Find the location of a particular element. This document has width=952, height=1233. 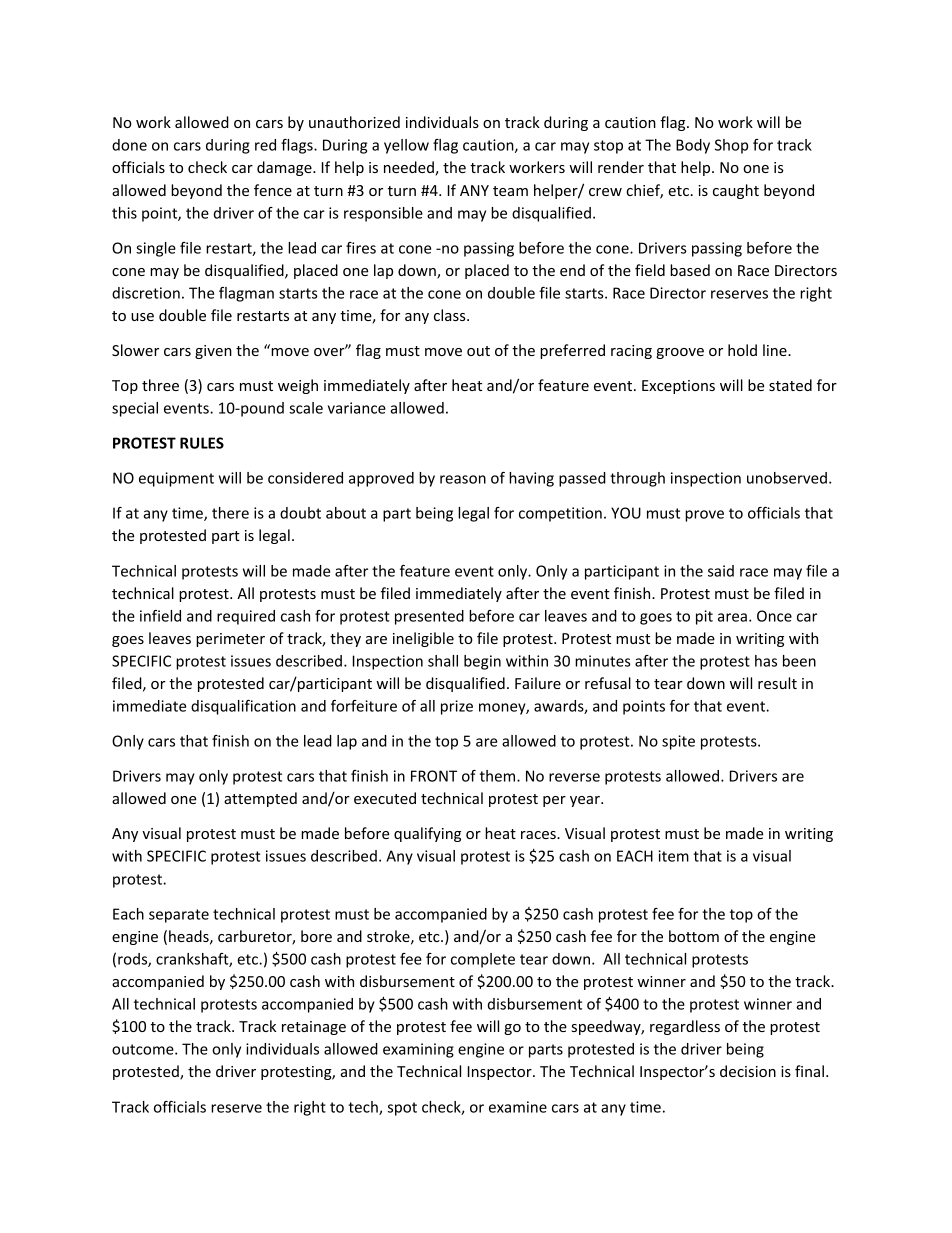

yellow is located at coordinates (406, 146).
